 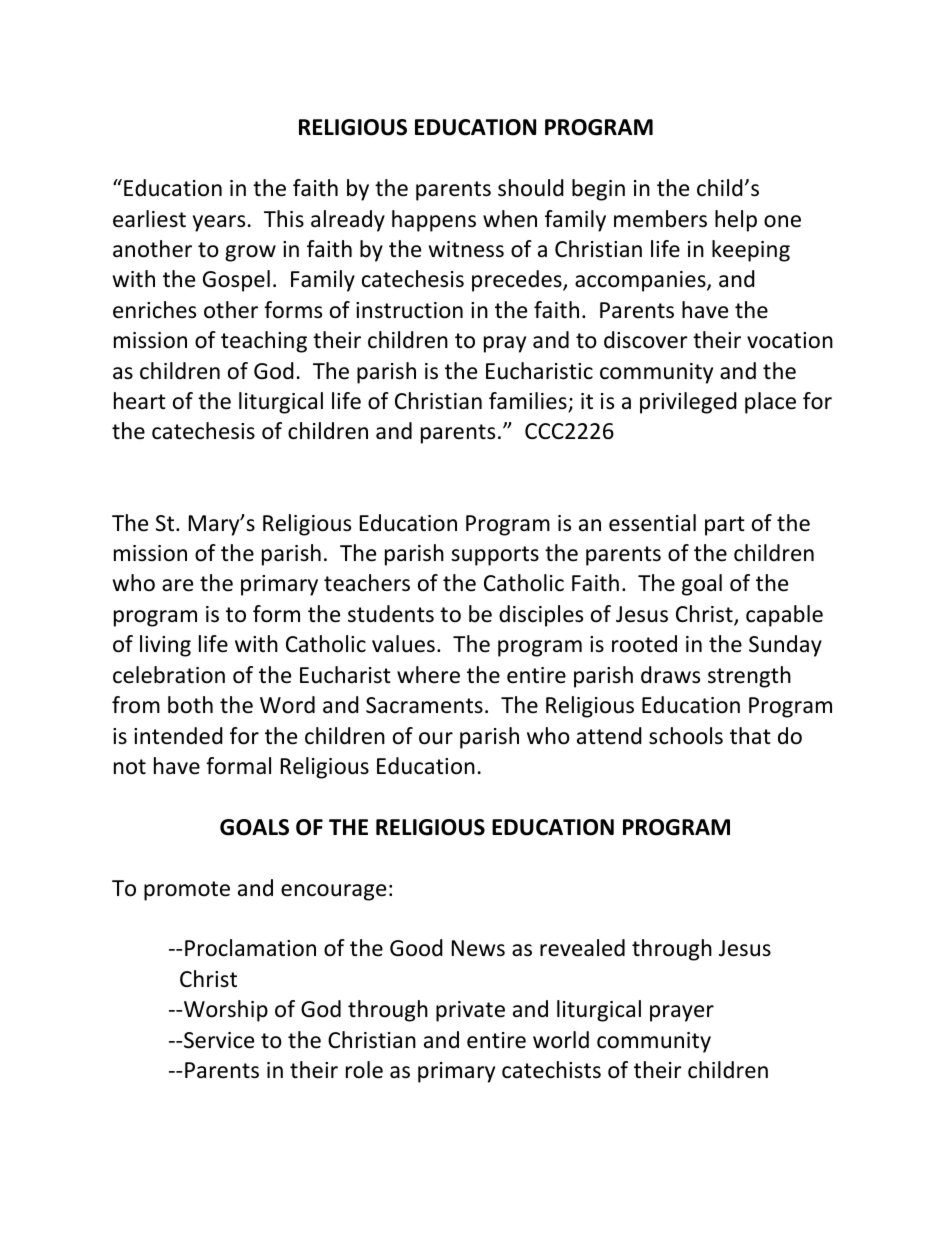 What do you see at coordinates (470, 1011) in the screenshot?
I see `private` at bounding box center [470, 1011].
